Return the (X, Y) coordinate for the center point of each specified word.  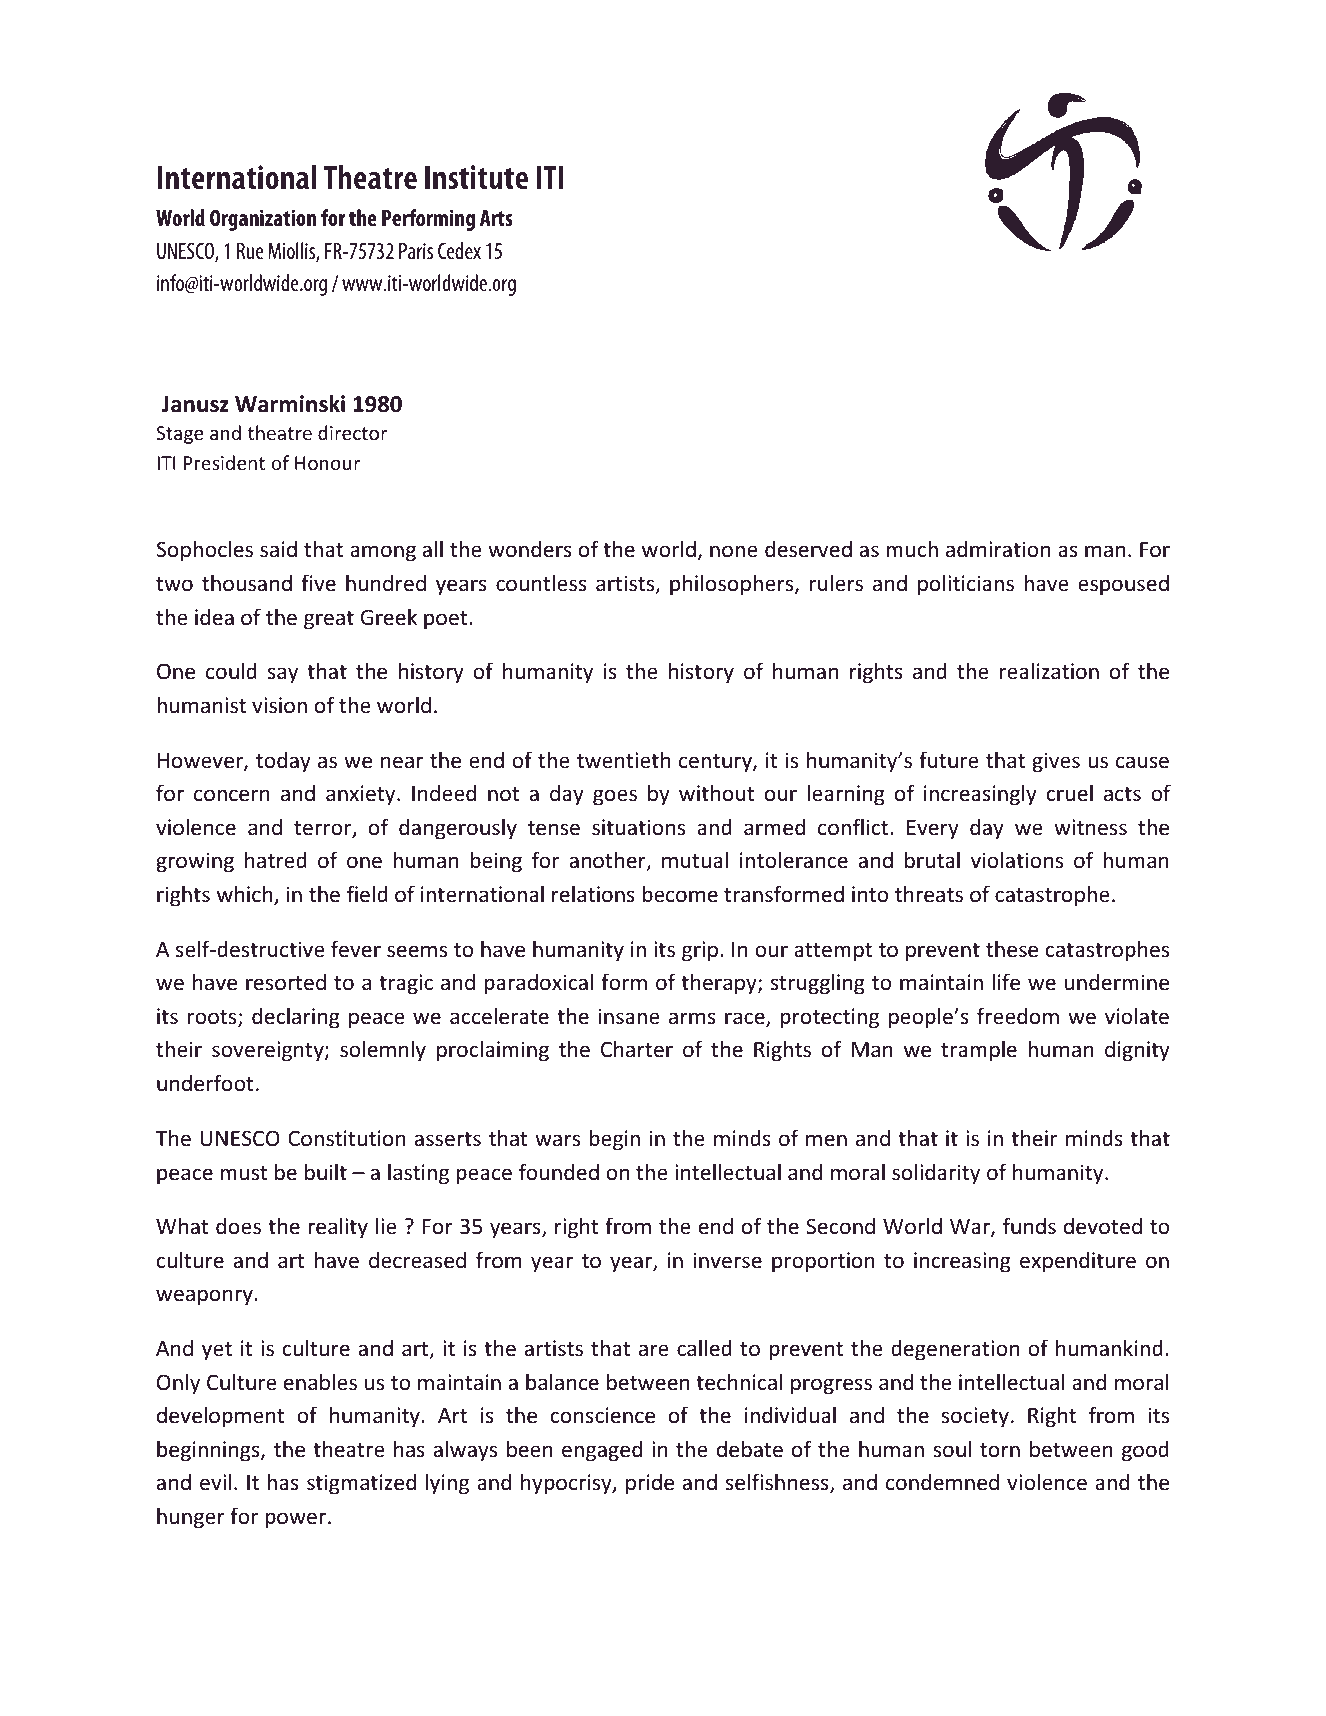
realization (1049, 671)
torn (1000, 1450)
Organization (263, 220)
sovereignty (269, 1051)
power (297, 1520)
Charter (637, 1049)
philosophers (733, 585)
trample (979, 1050)
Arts (496, 218)
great (329, 620)
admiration (998, 549)
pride (650, 1484)
